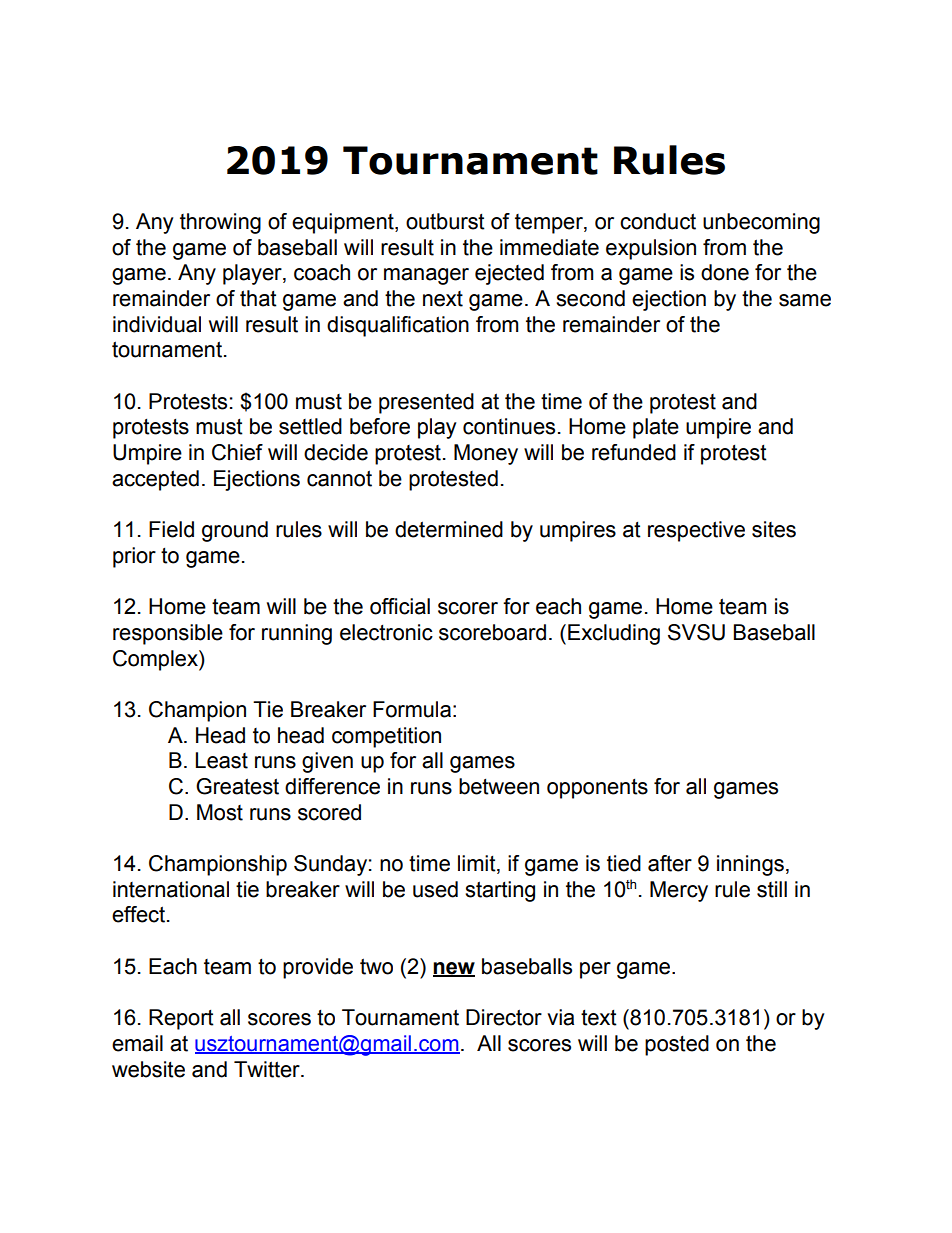 The width and height of the screenshot is (952, 1233). What do you see at coordinates (220, 812) in the screenshot?
I see `Most` at bounding box center [220, 812].
